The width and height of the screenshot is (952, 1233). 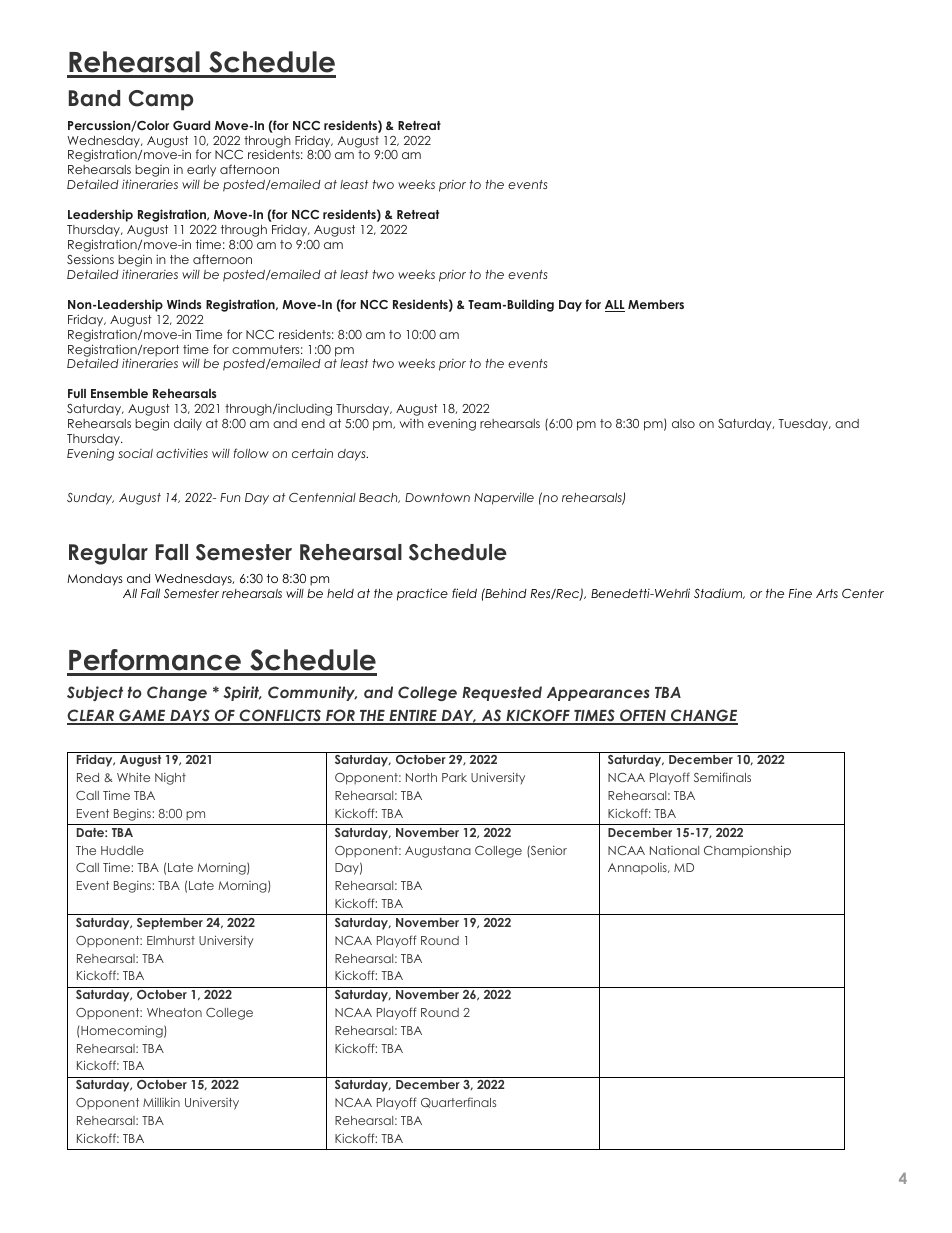 I want to click on OFTEN, so click(x=643, y=717).
